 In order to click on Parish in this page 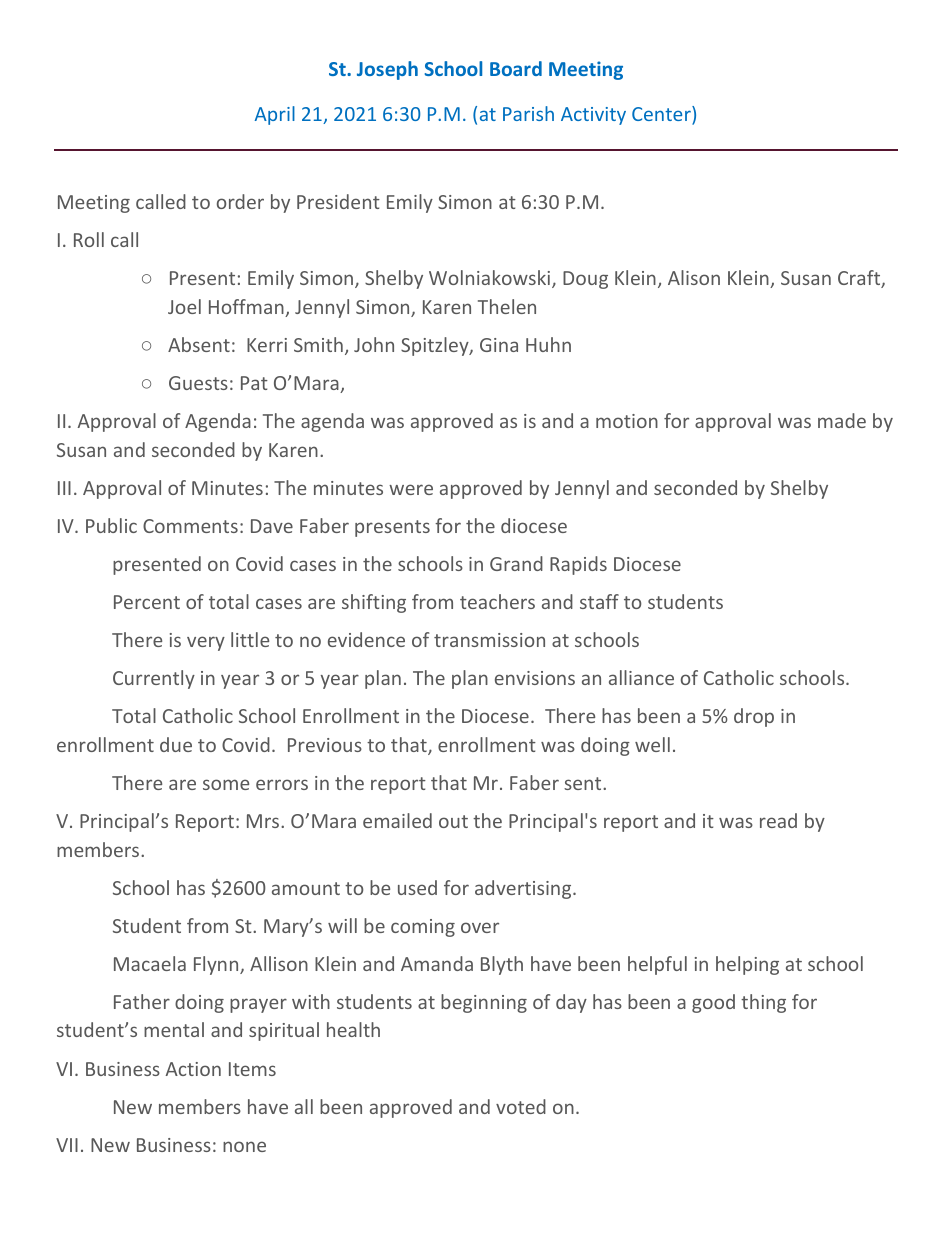, I will do `click(528, 113)`.
